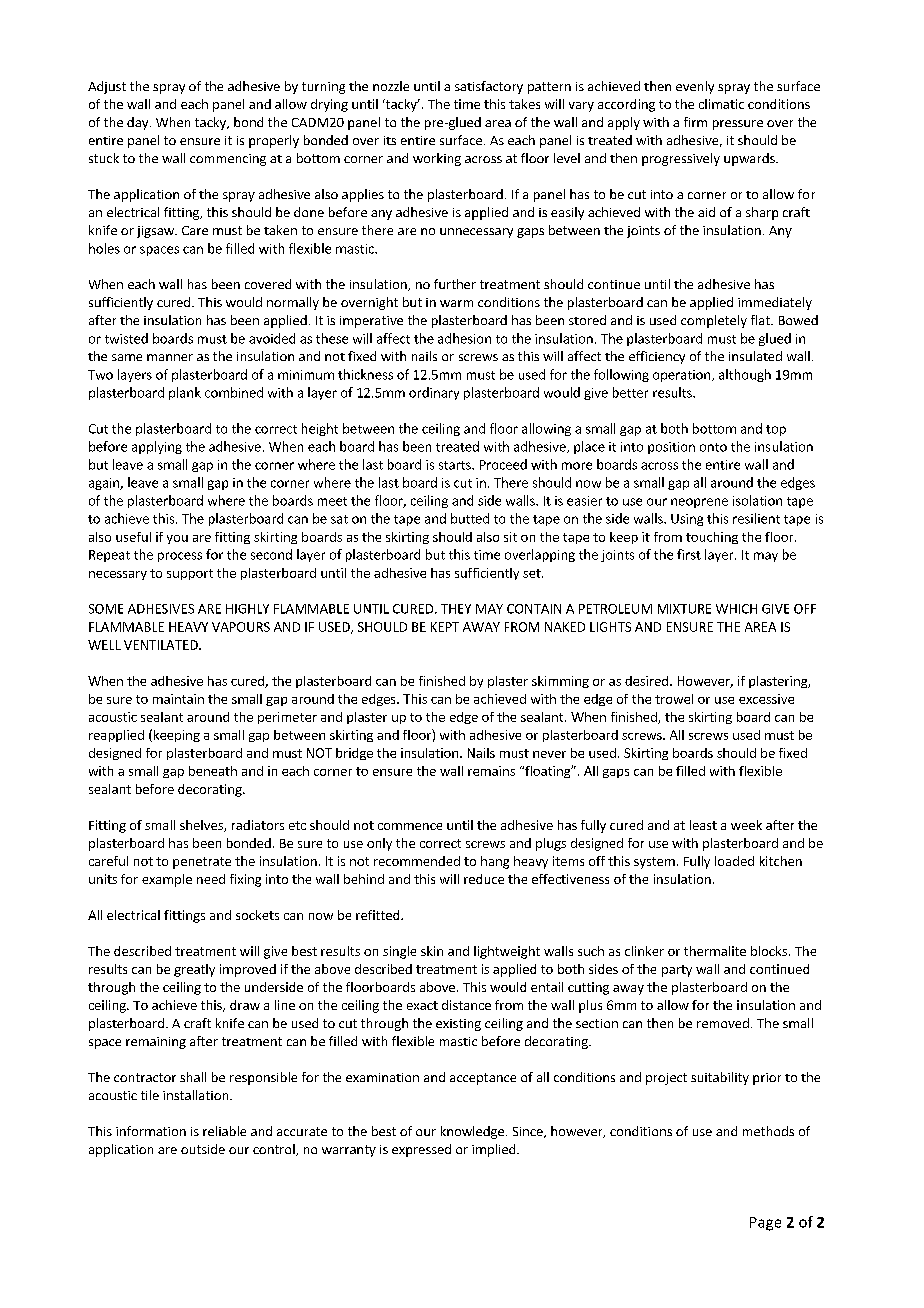  What do you see at coordinates (139, 123) in the screenshot?
I see `day` at bounding box center [139, 123].
